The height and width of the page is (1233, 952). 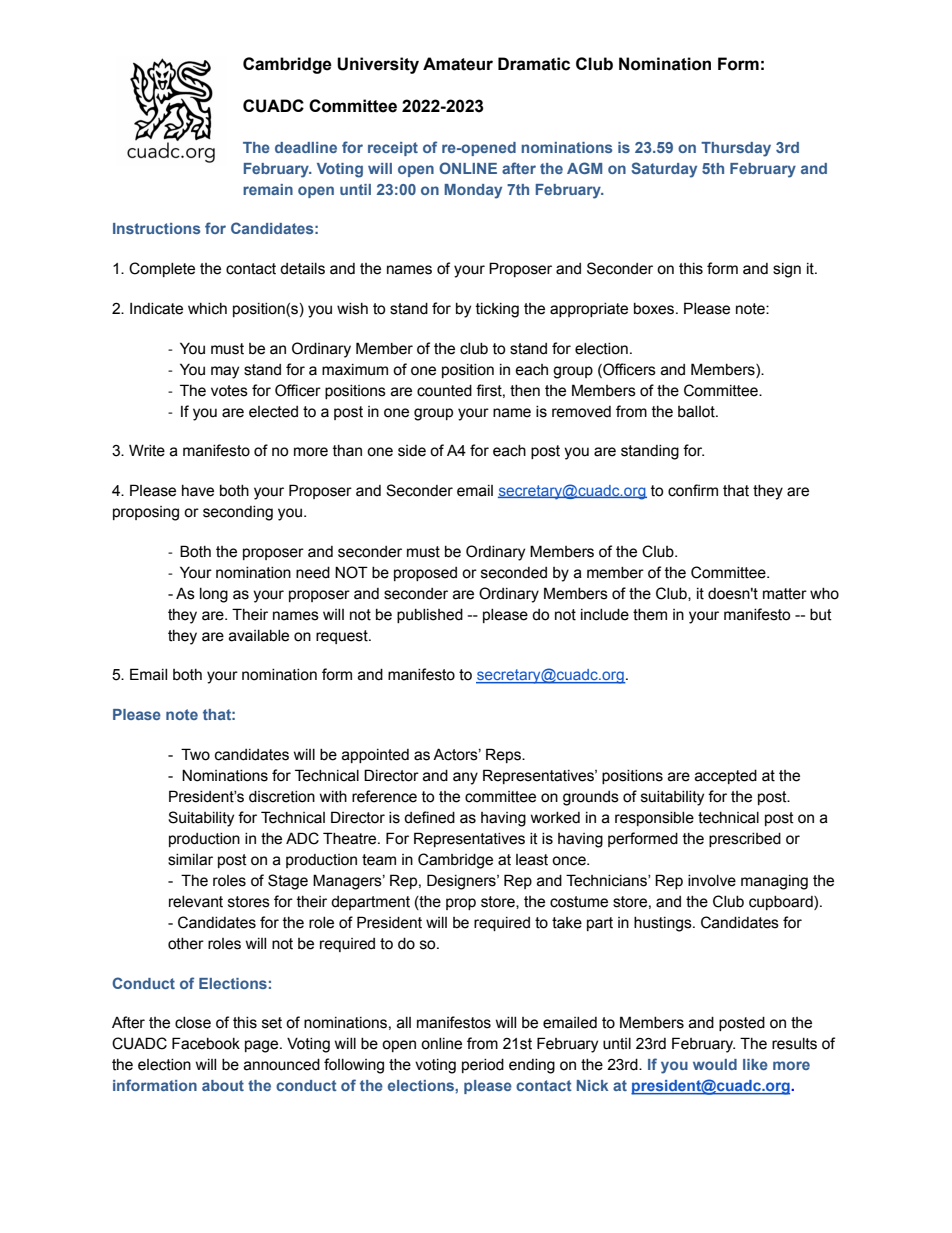 What do you see at coordinates (504, 755) in the page?
I see `Reps` at bounding box center [504, 755].
